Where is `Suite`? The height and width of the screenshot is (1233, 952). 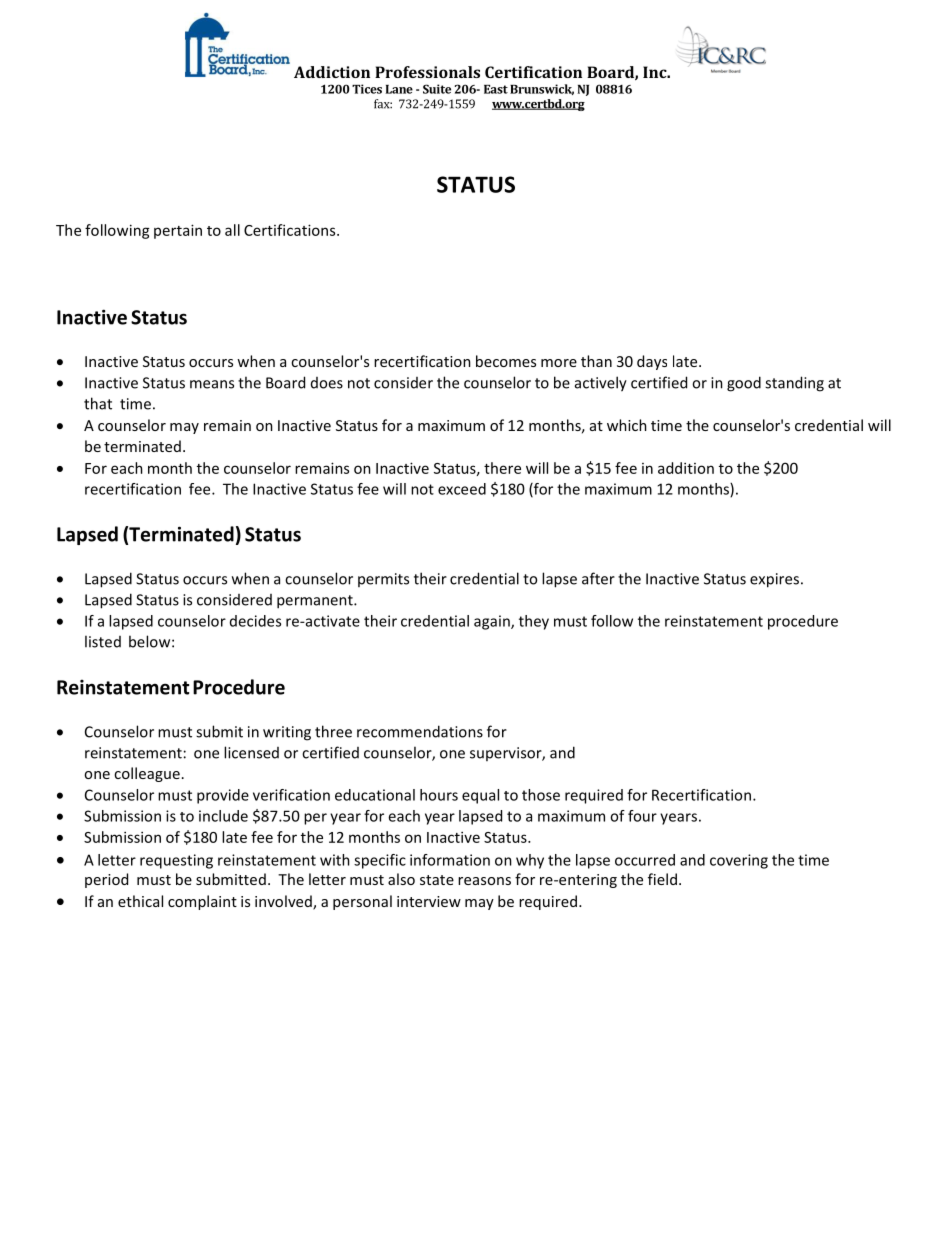 Suite is located at coordinates (437, 89).
